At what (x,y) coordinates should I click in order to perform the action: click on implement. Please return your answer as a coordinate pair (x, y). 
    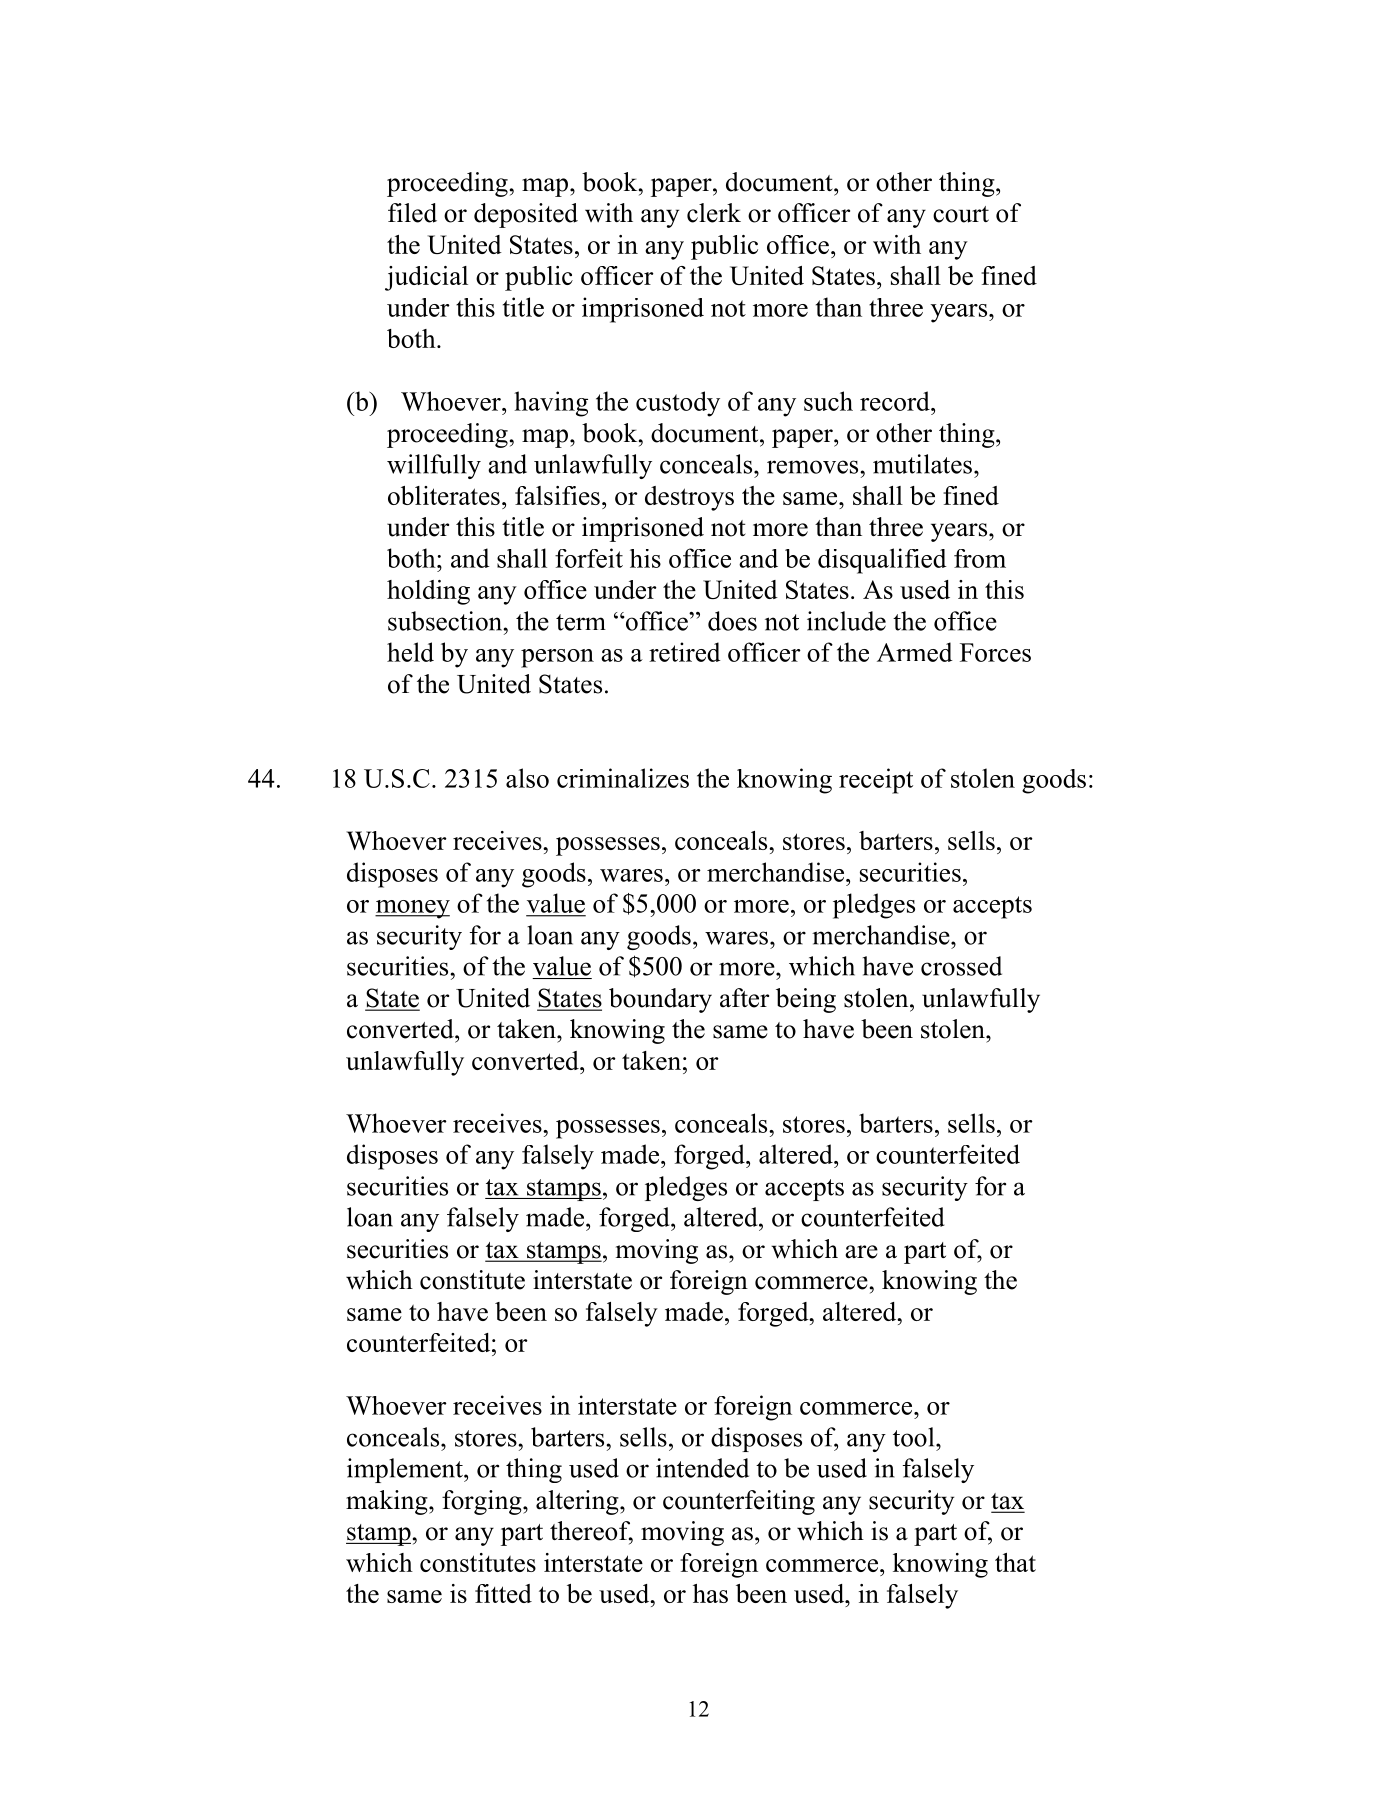
    Looking at the image, I should click on (406, 1470).
